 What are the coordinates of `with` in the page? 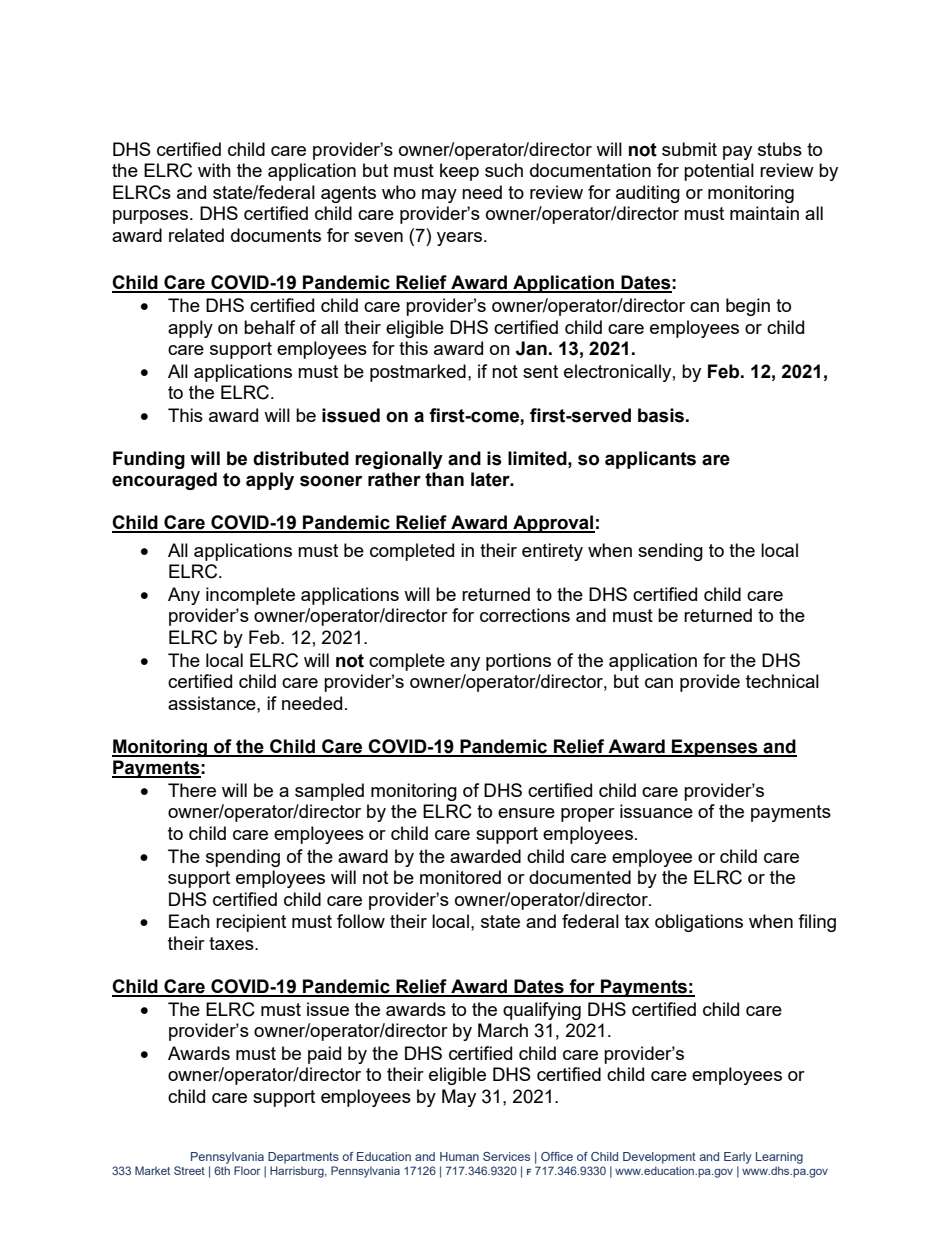 It's located at (214, 170).
